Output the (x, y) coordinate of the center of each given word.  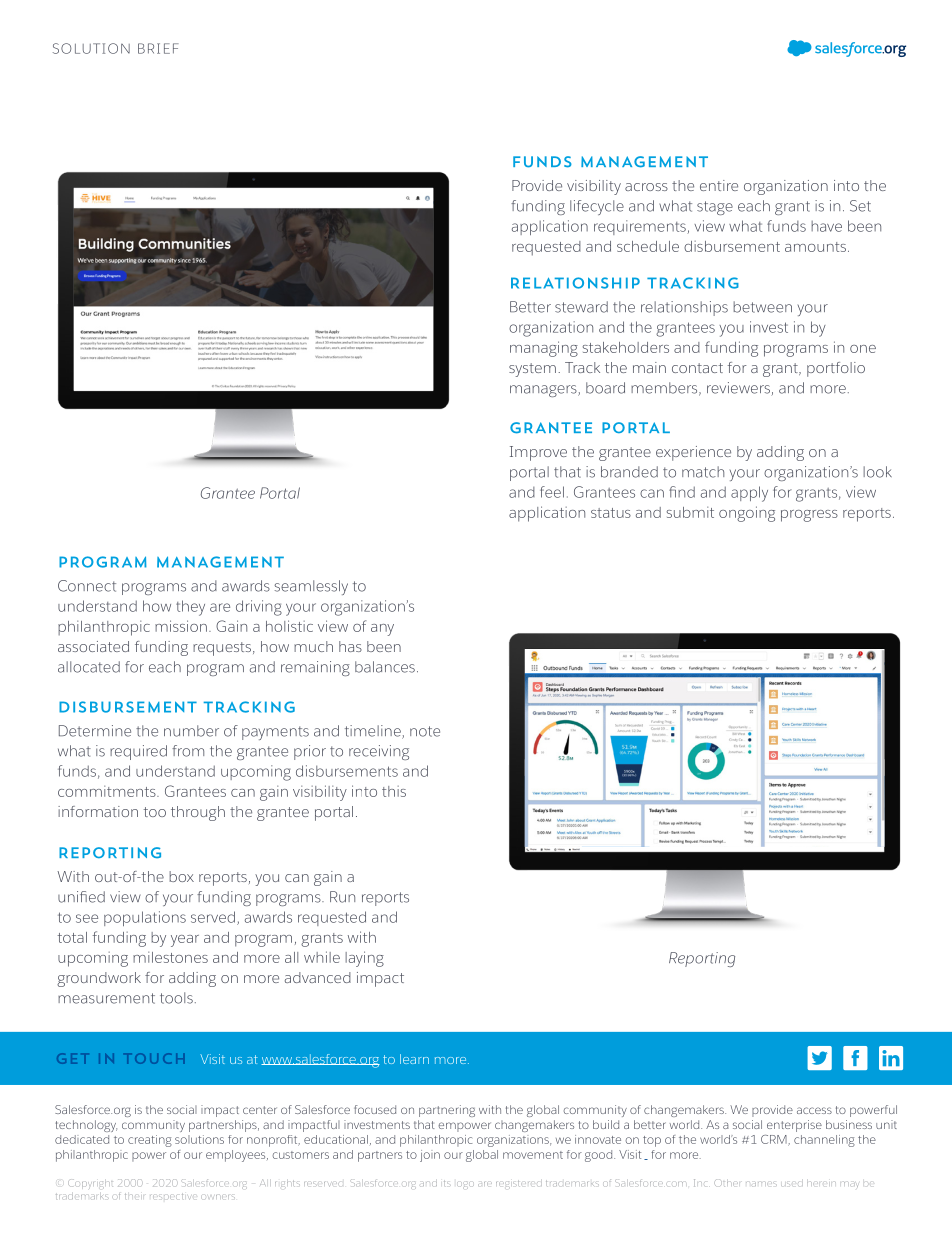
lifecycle (597, 207)
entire (719, 185)
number (191, 731)
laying (364, 959)
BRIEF (158, 48)
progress (809, 516)
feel (552, 492)
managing (544, 349)
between (762, 307)
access (814, 1110)
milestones (170, 957)
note (425, 731)
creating (150, 1141)
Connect (87, 586)
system (532, 370)
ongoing (747, 514)
